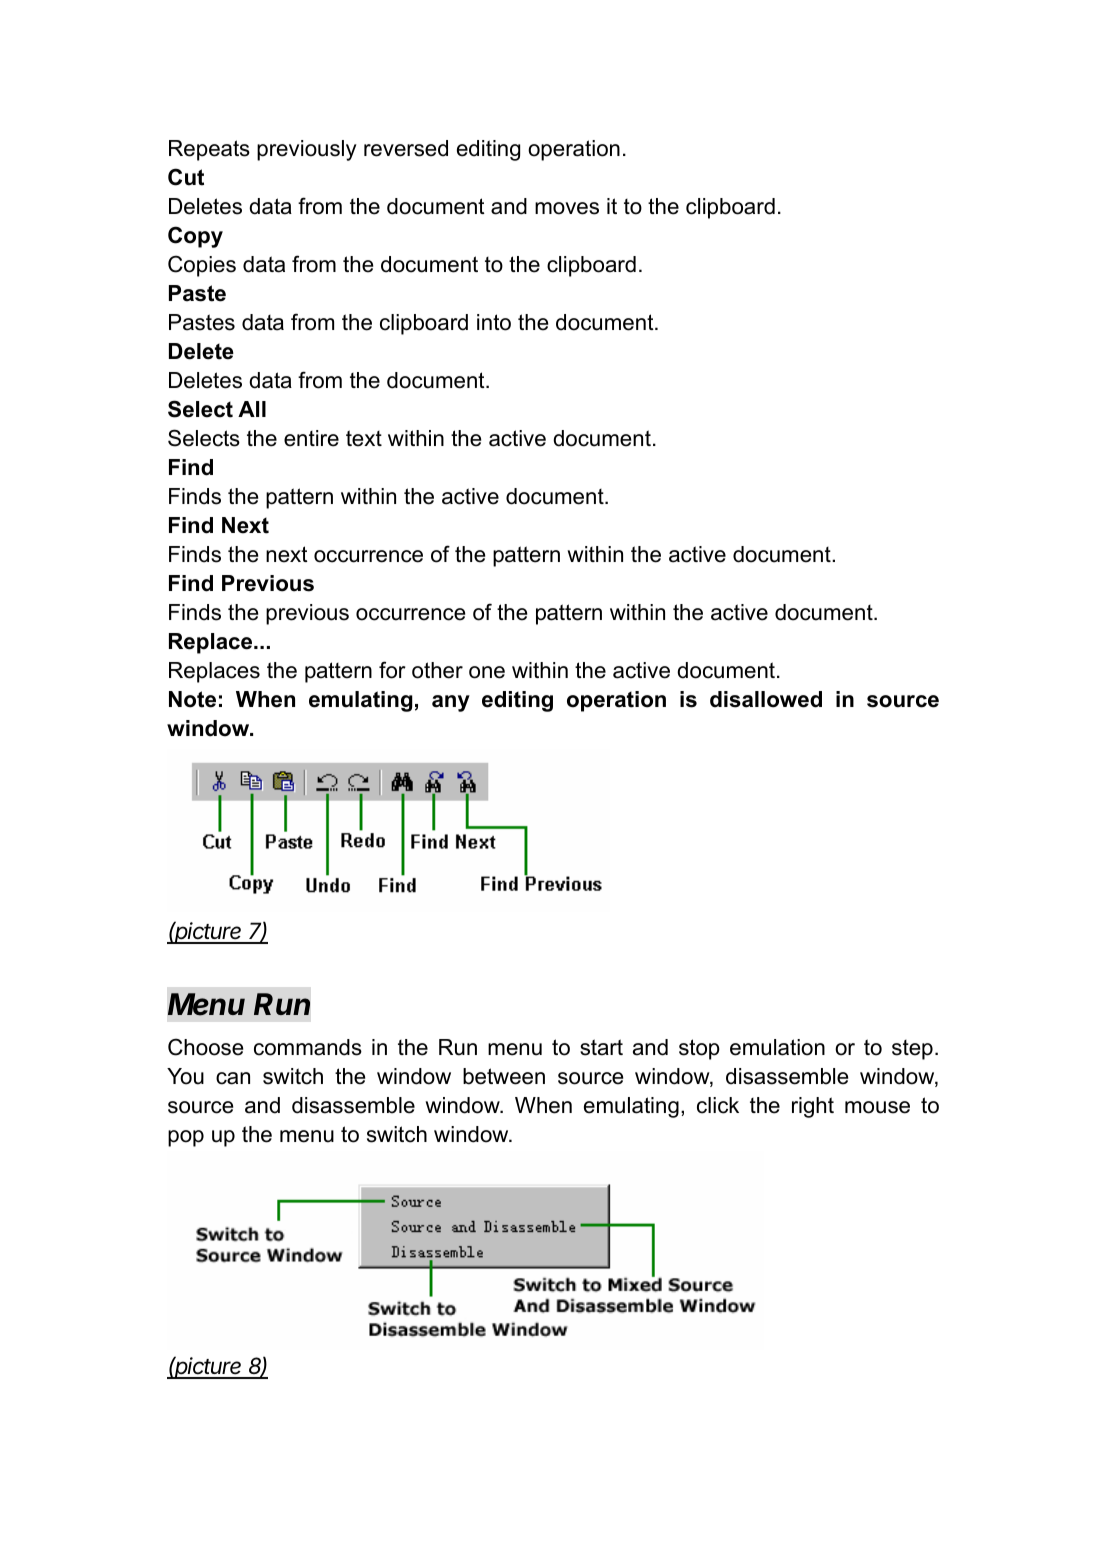 The height and width of the image is (1566, 1107). I want to click on moves, so click(567, 208).
